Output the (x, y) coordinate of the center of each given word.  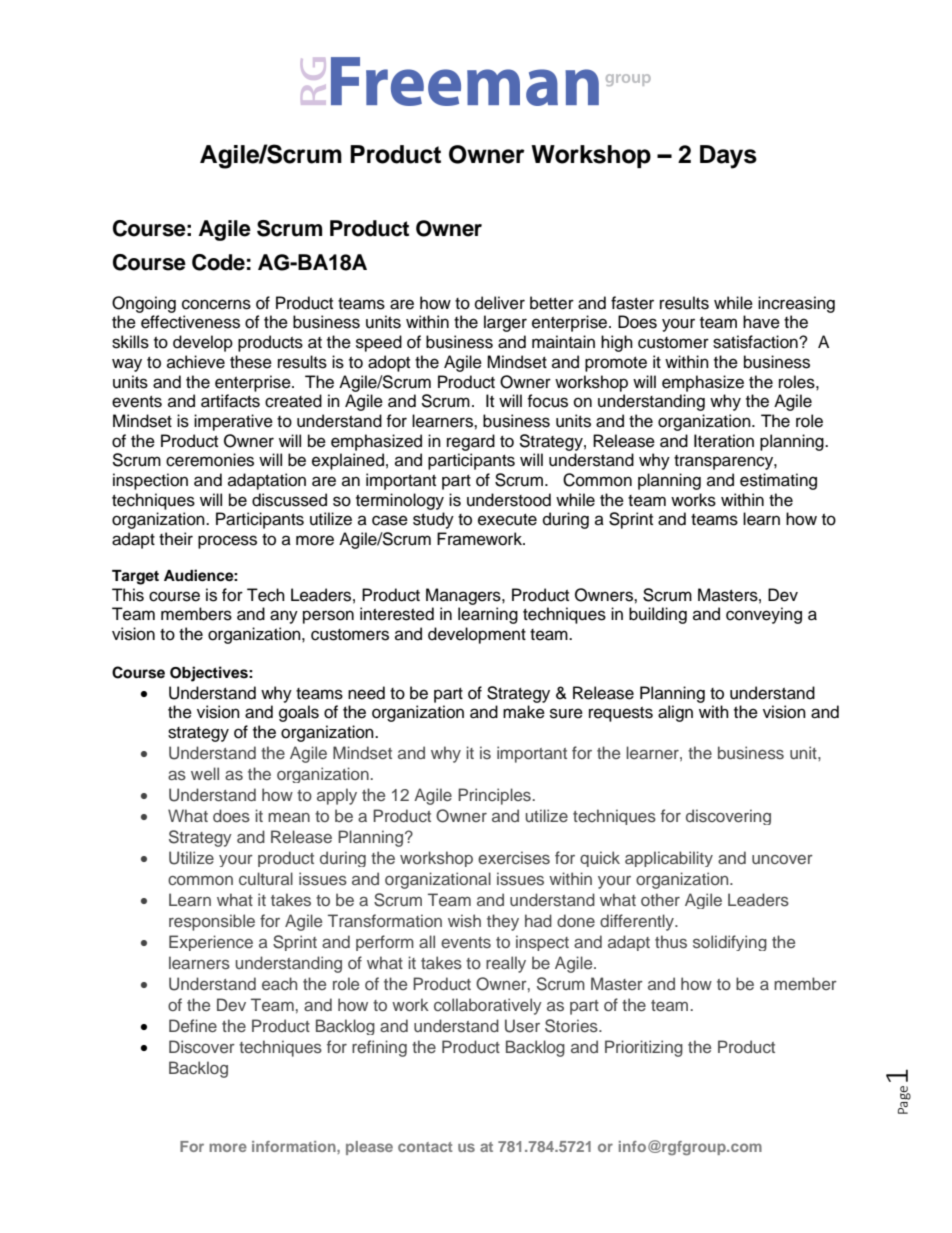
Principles (495, 796)
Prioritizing (644, 1048)
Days (728, 157)
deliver (500, 303)
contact (425, 1147)
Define (193, 1025)
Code (218, 262)
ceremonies (210, 460)
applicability (669, 859)
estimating (778, 481)
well (205, 773)
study (433, 520)
